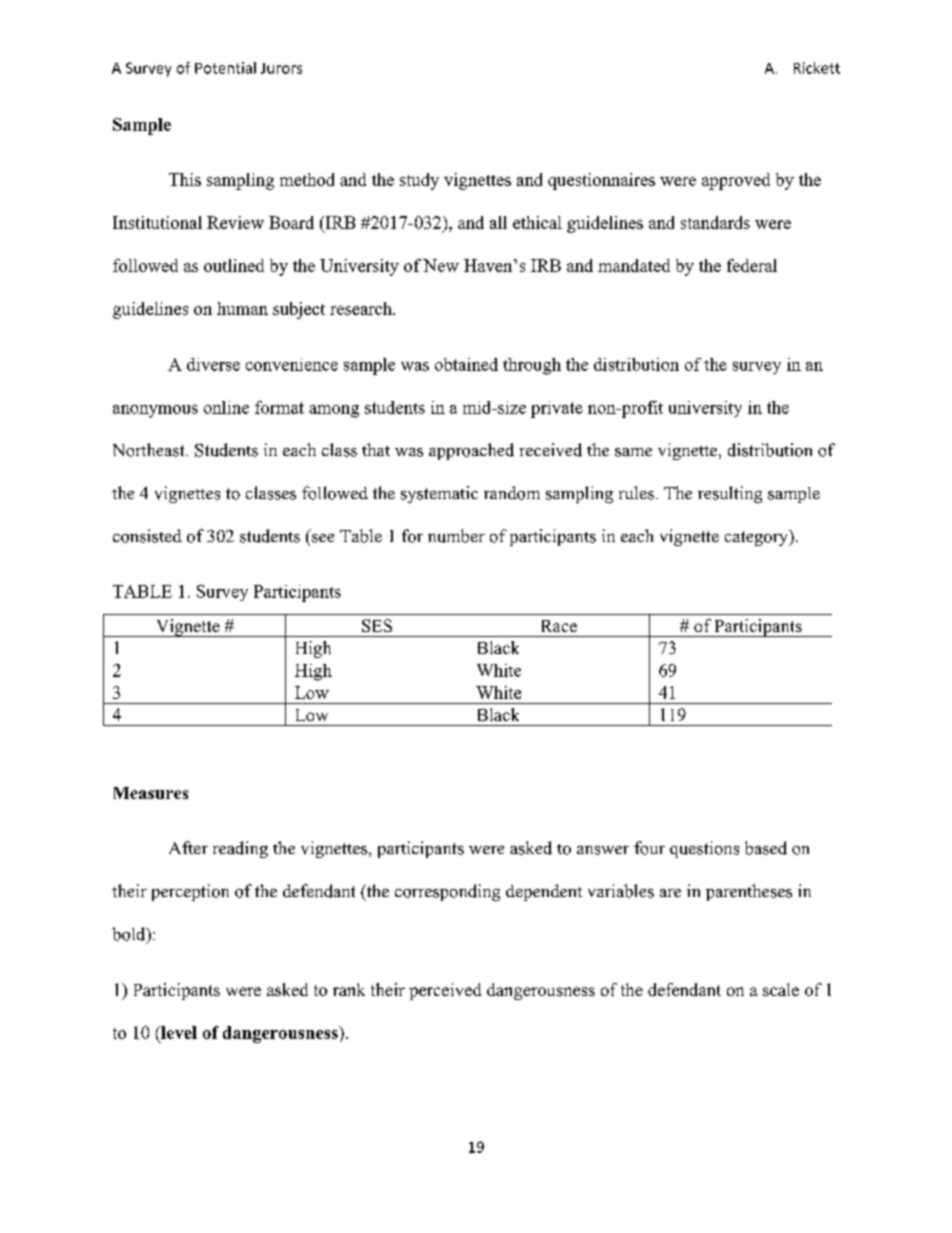 The image size is (952, 1233). What do you see at coordinates (559, 626) in the document?
I see `Race` at bounding box center [559, 626].
